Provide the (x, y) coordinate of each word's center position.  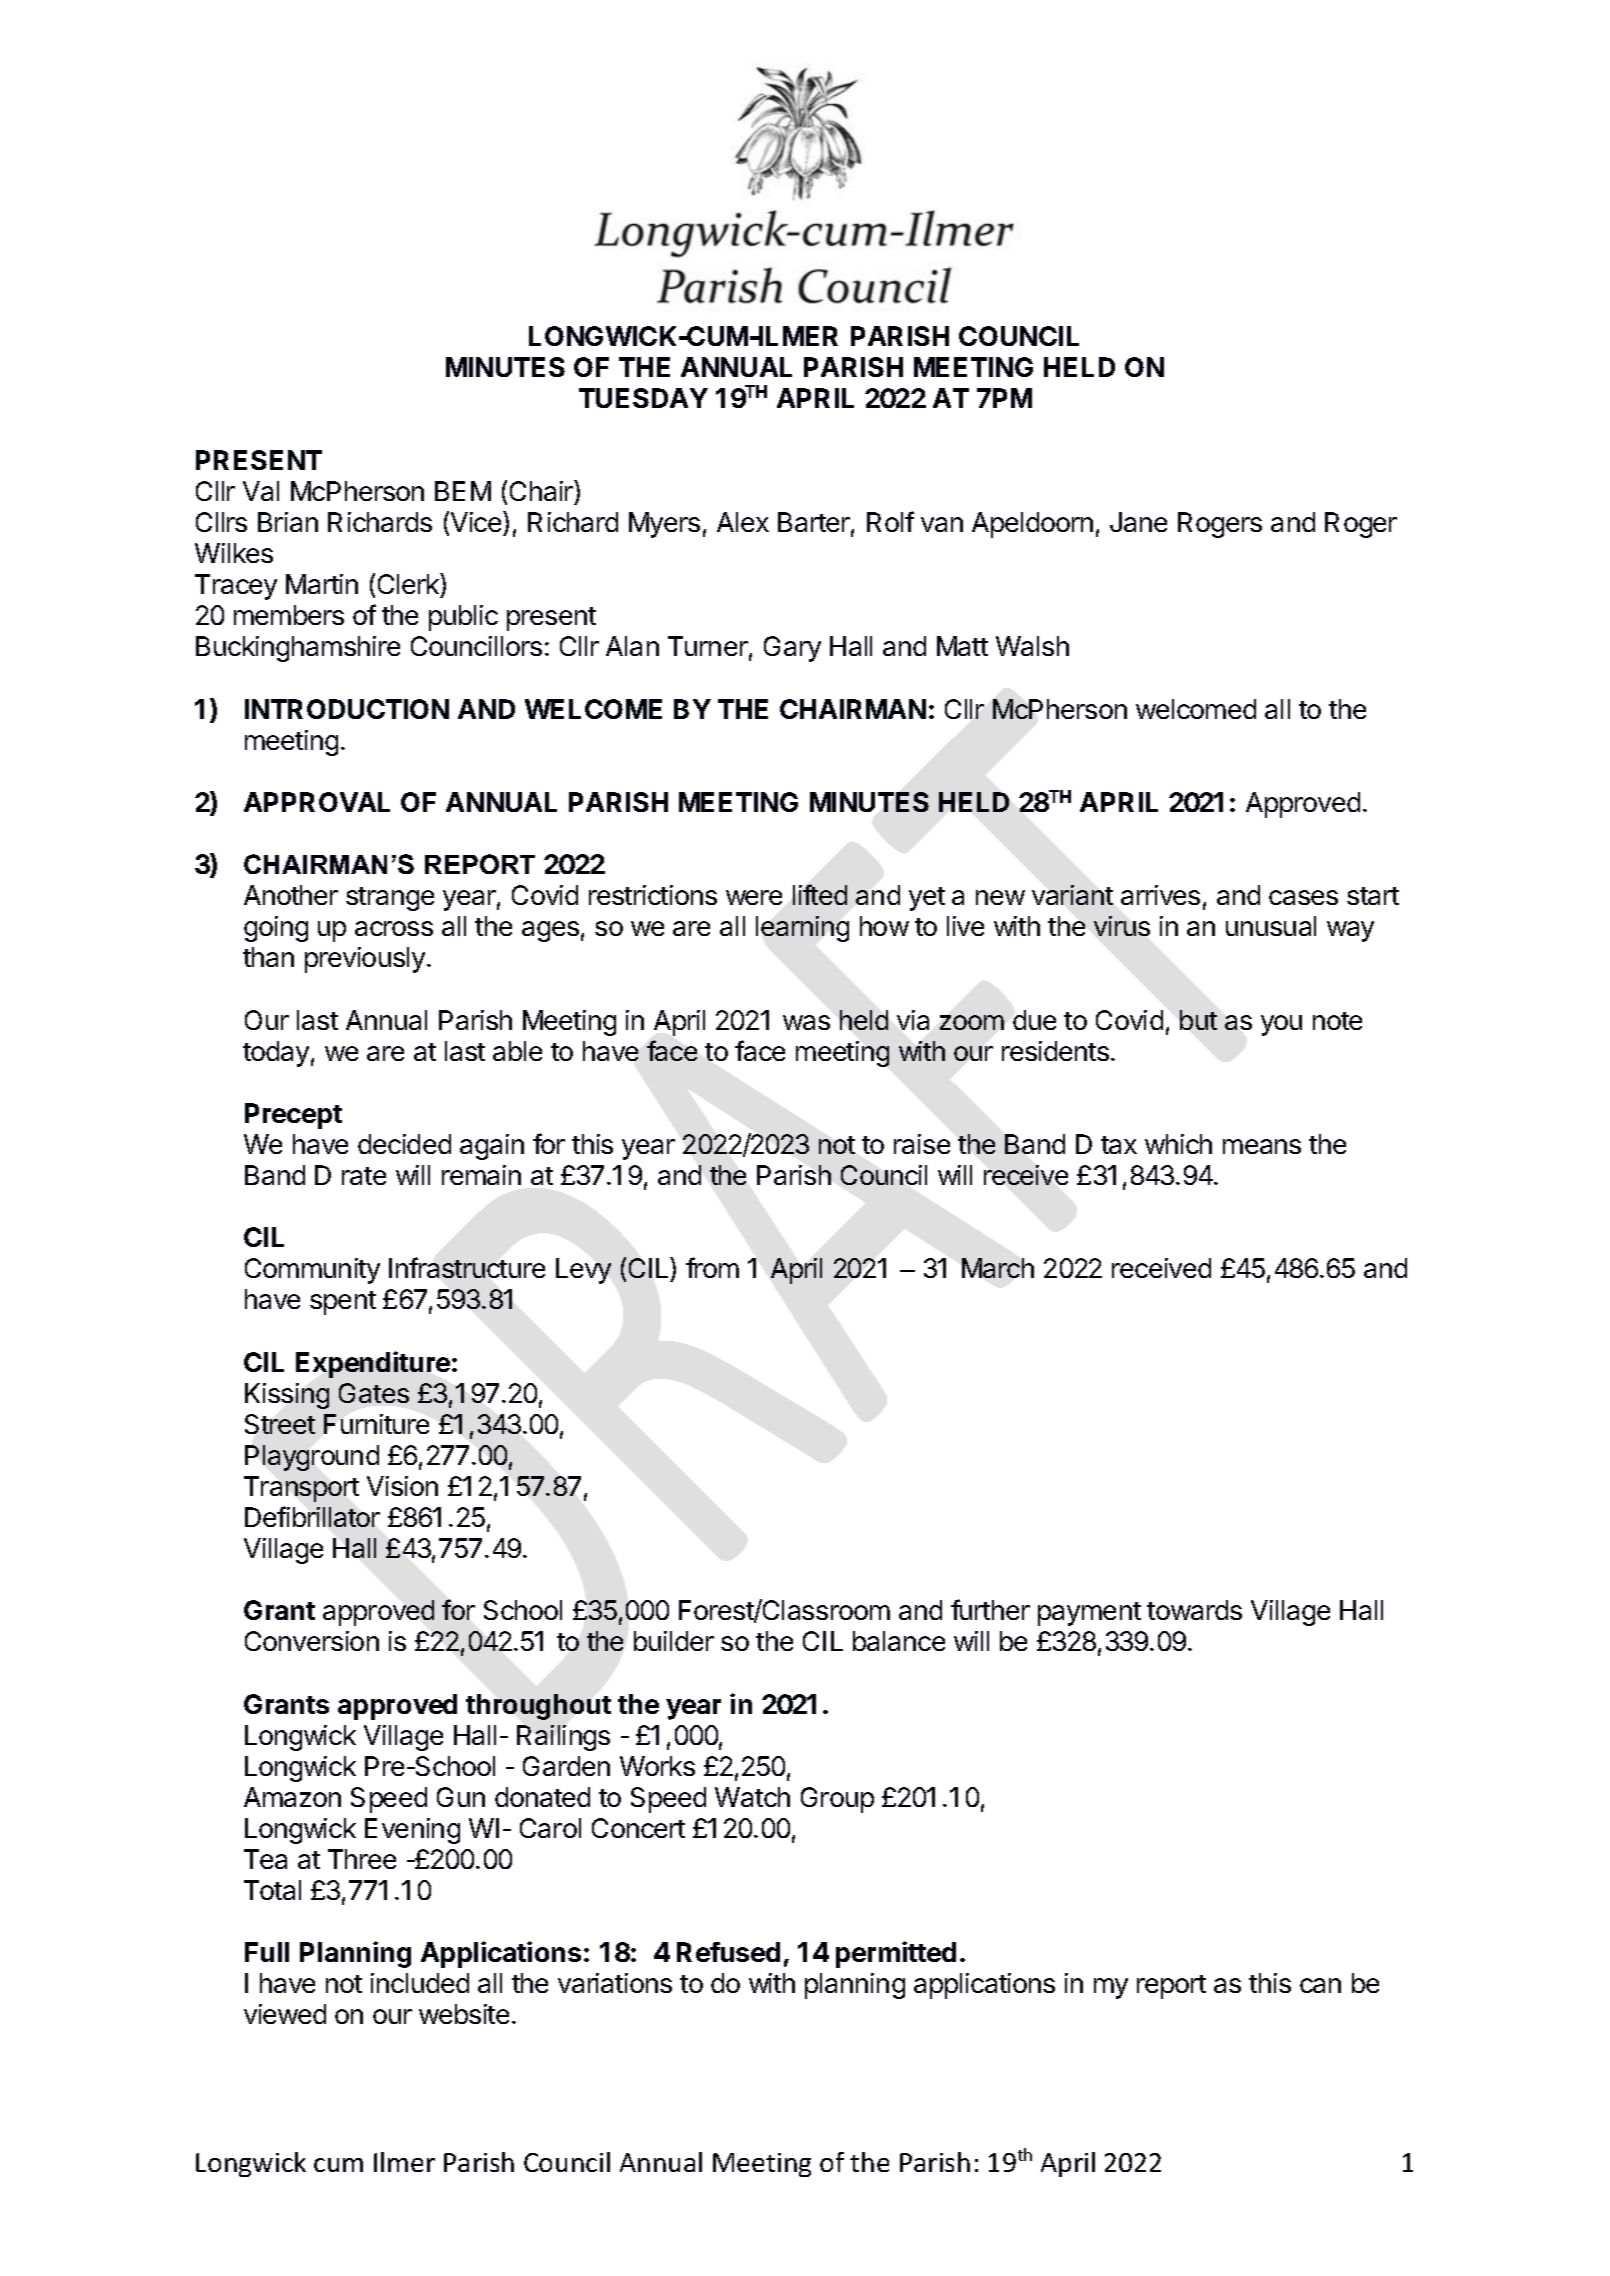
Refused (728, 1952)
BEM (463, 491)
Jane (1138, 522)
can (1320, 1985)
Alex (743, 522)
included (420, 1983)
